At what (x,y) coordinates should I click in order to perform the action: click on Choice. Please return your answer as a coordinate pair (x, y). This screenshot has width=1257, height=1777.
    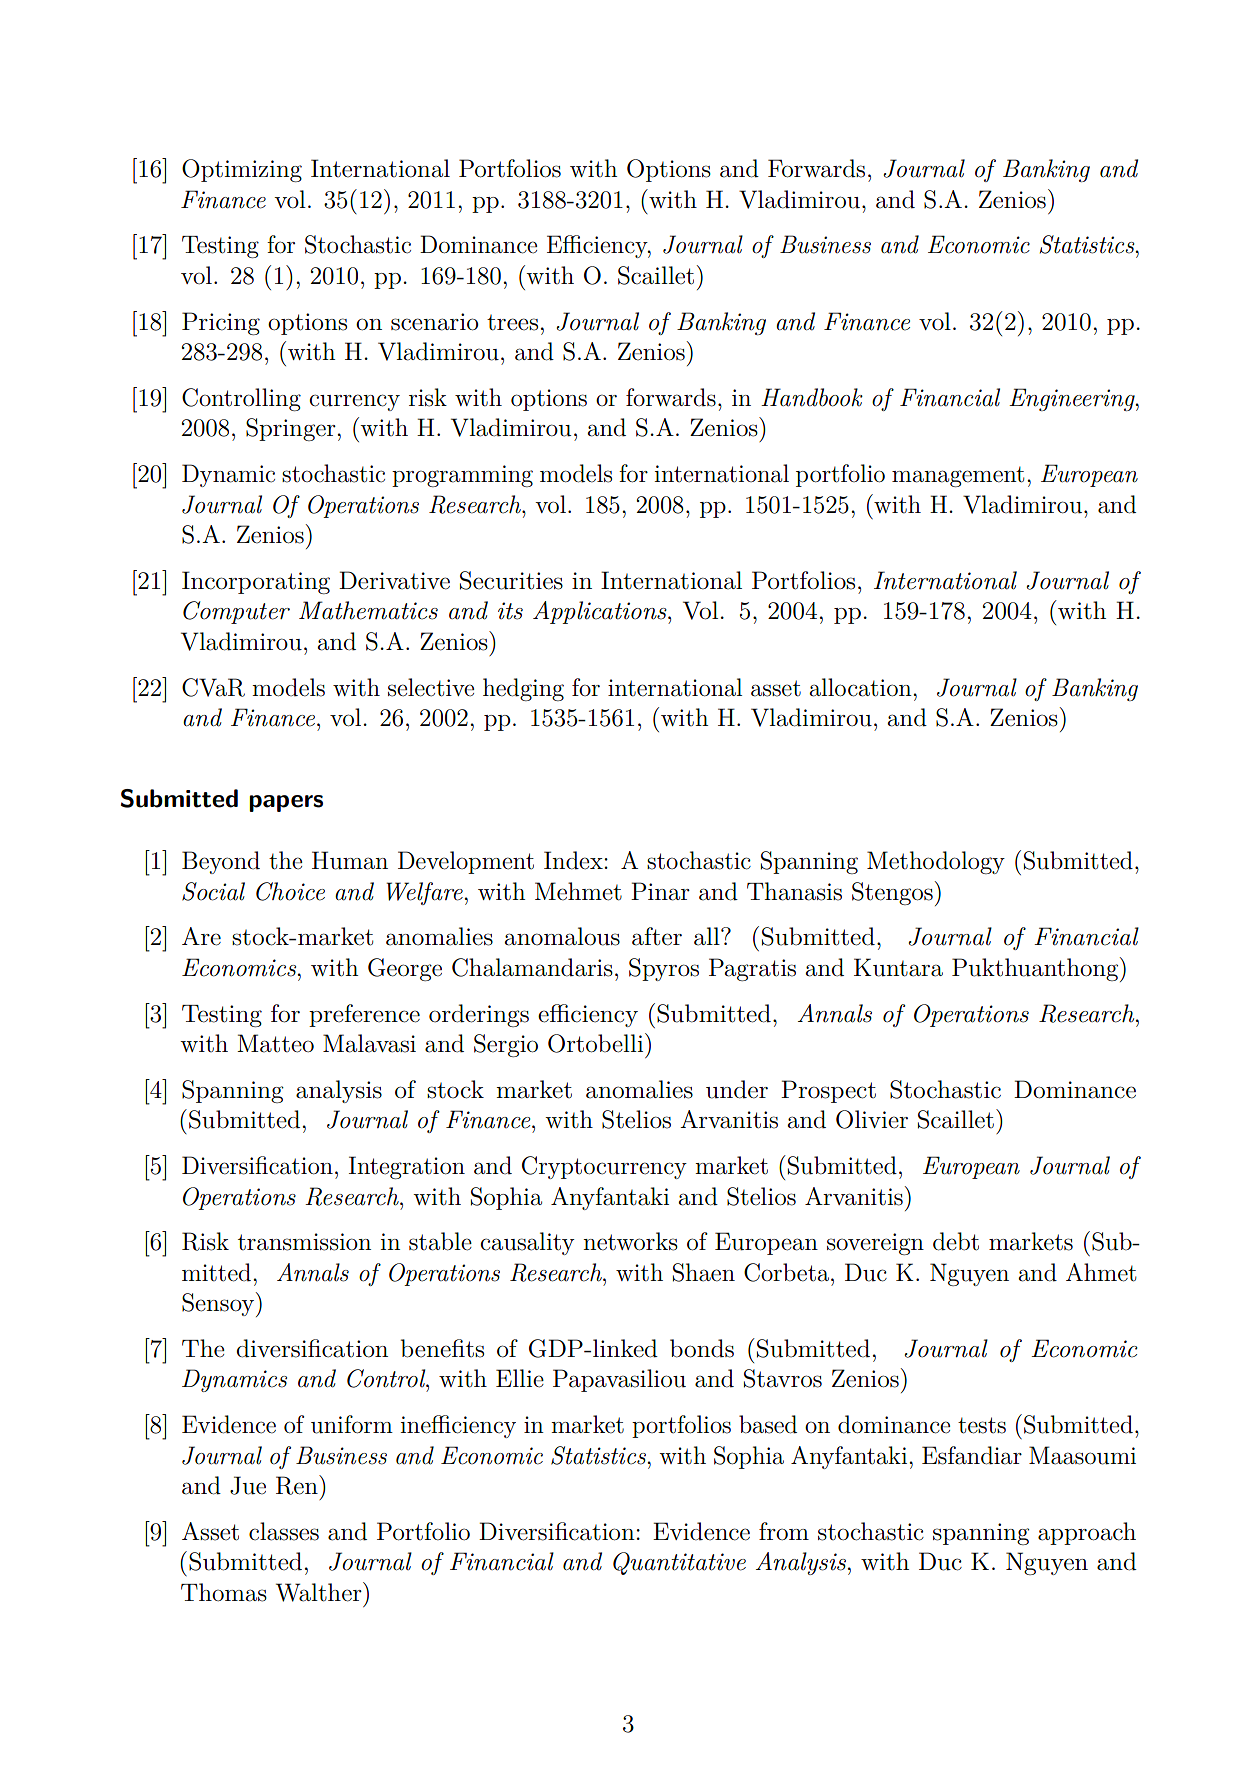
    Looking at the image, I should click on (290, 891).
